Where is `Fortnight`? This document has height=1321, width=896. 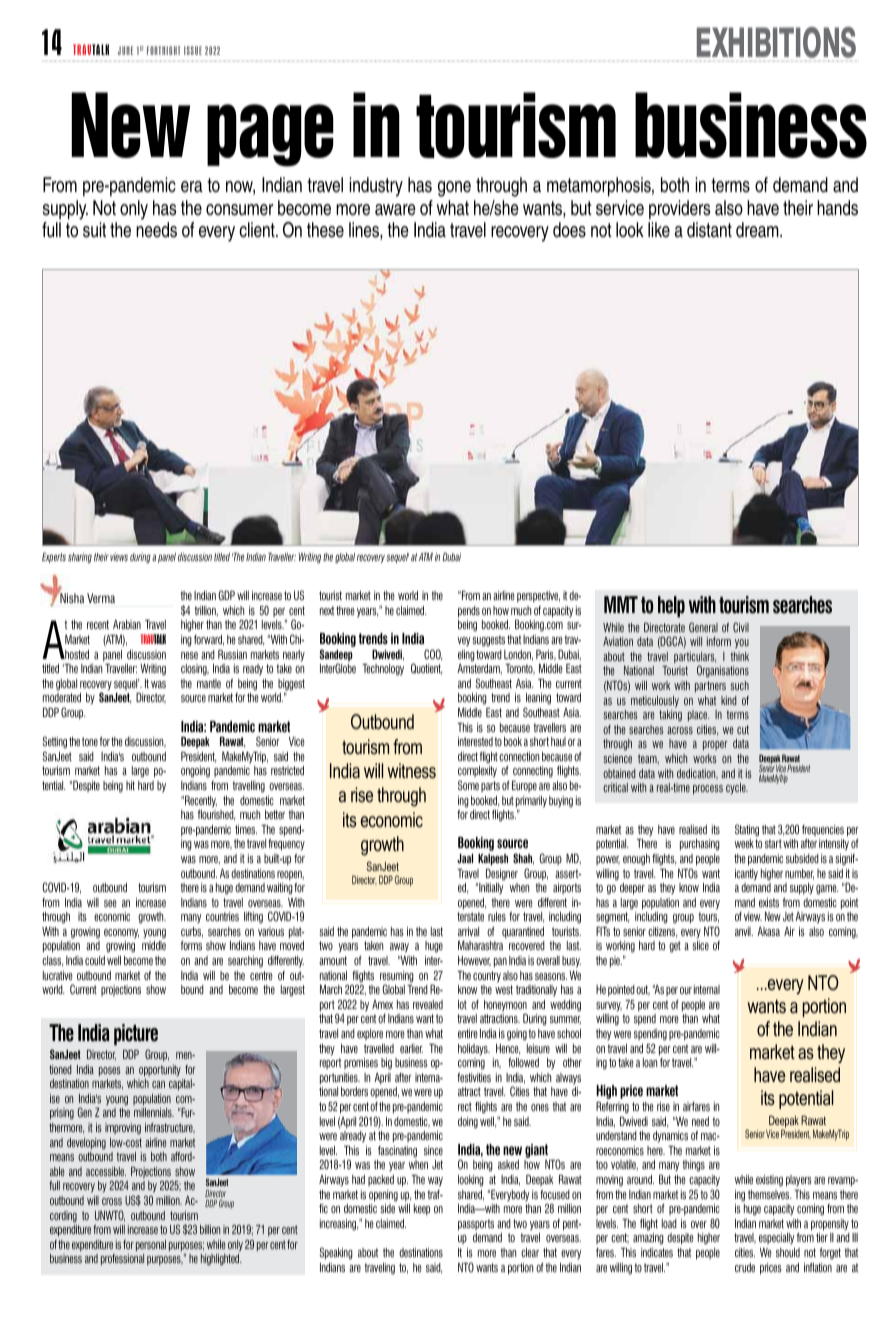
Fortnight is located at coordinates (163, 50).
